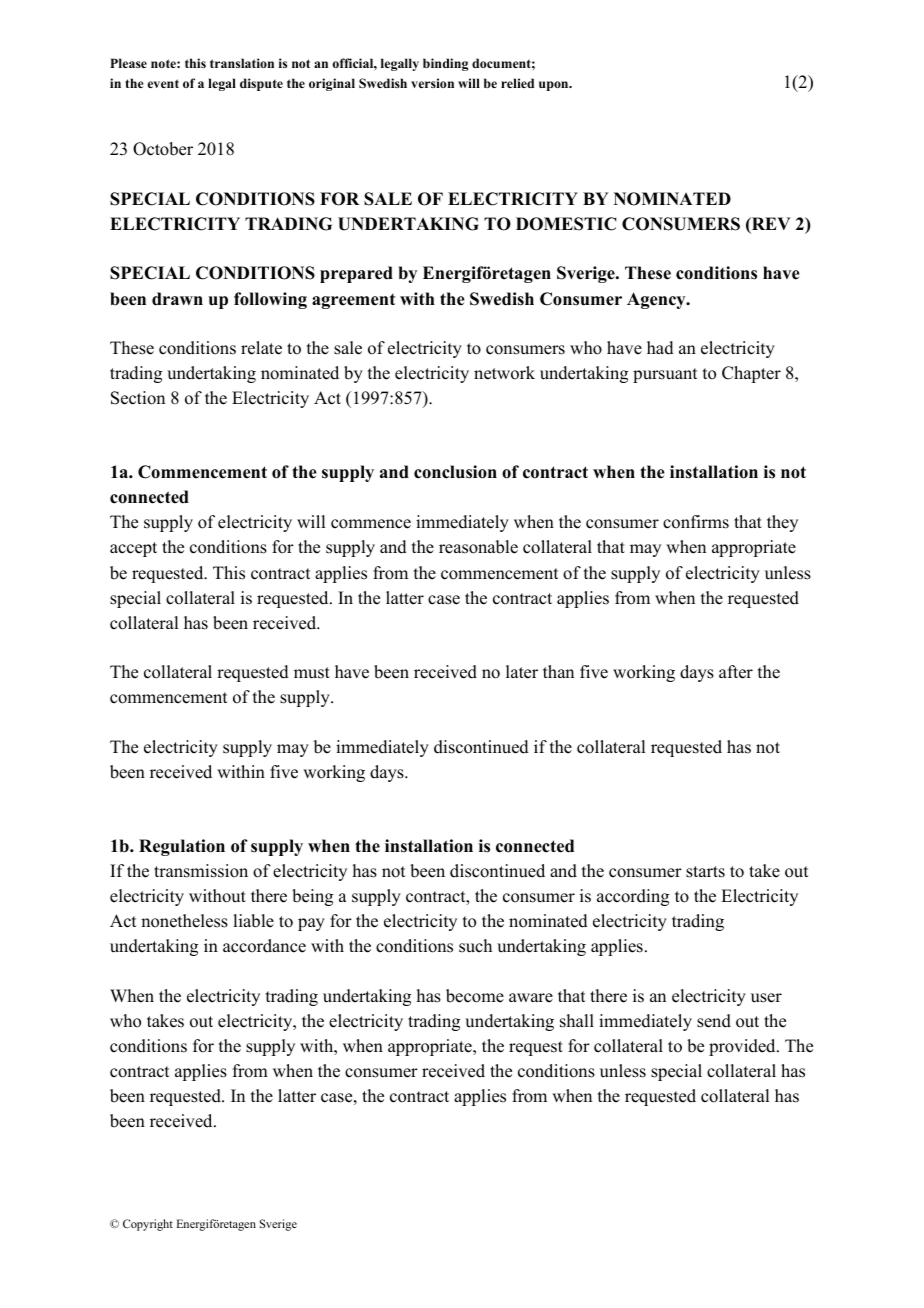  I want to click on network, so click(504, 373).
